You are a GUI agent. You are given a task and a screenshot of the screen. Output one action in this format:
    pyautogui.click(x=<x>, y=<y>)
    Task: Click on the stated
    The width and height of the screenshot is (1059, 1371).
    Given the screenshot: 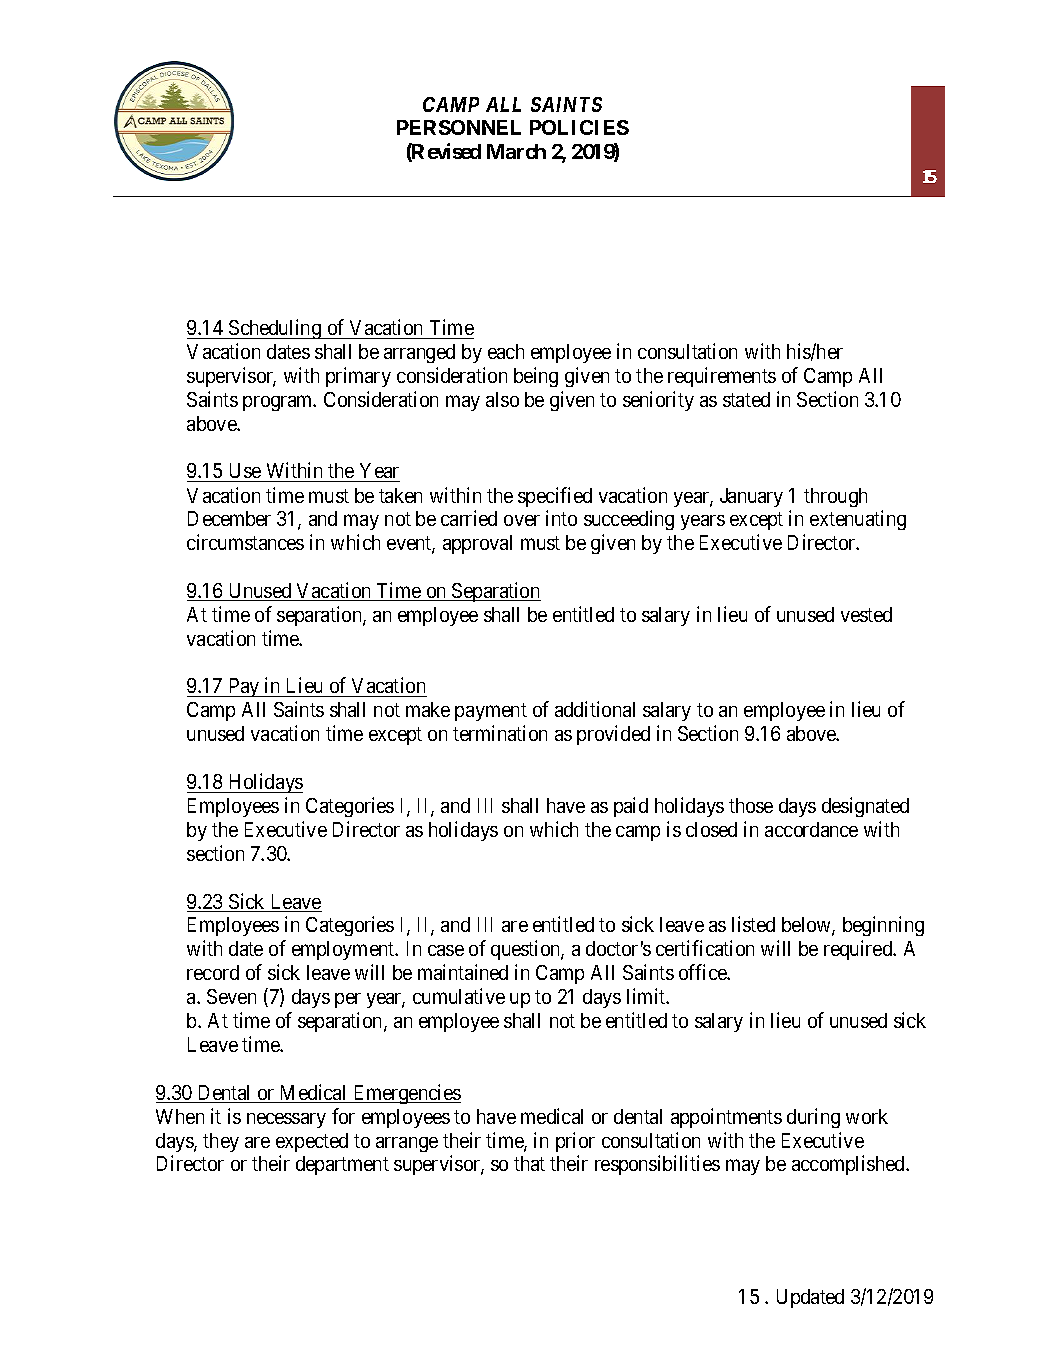 What is the action you would take?
    pyautogui.click(x=746, y=399)
